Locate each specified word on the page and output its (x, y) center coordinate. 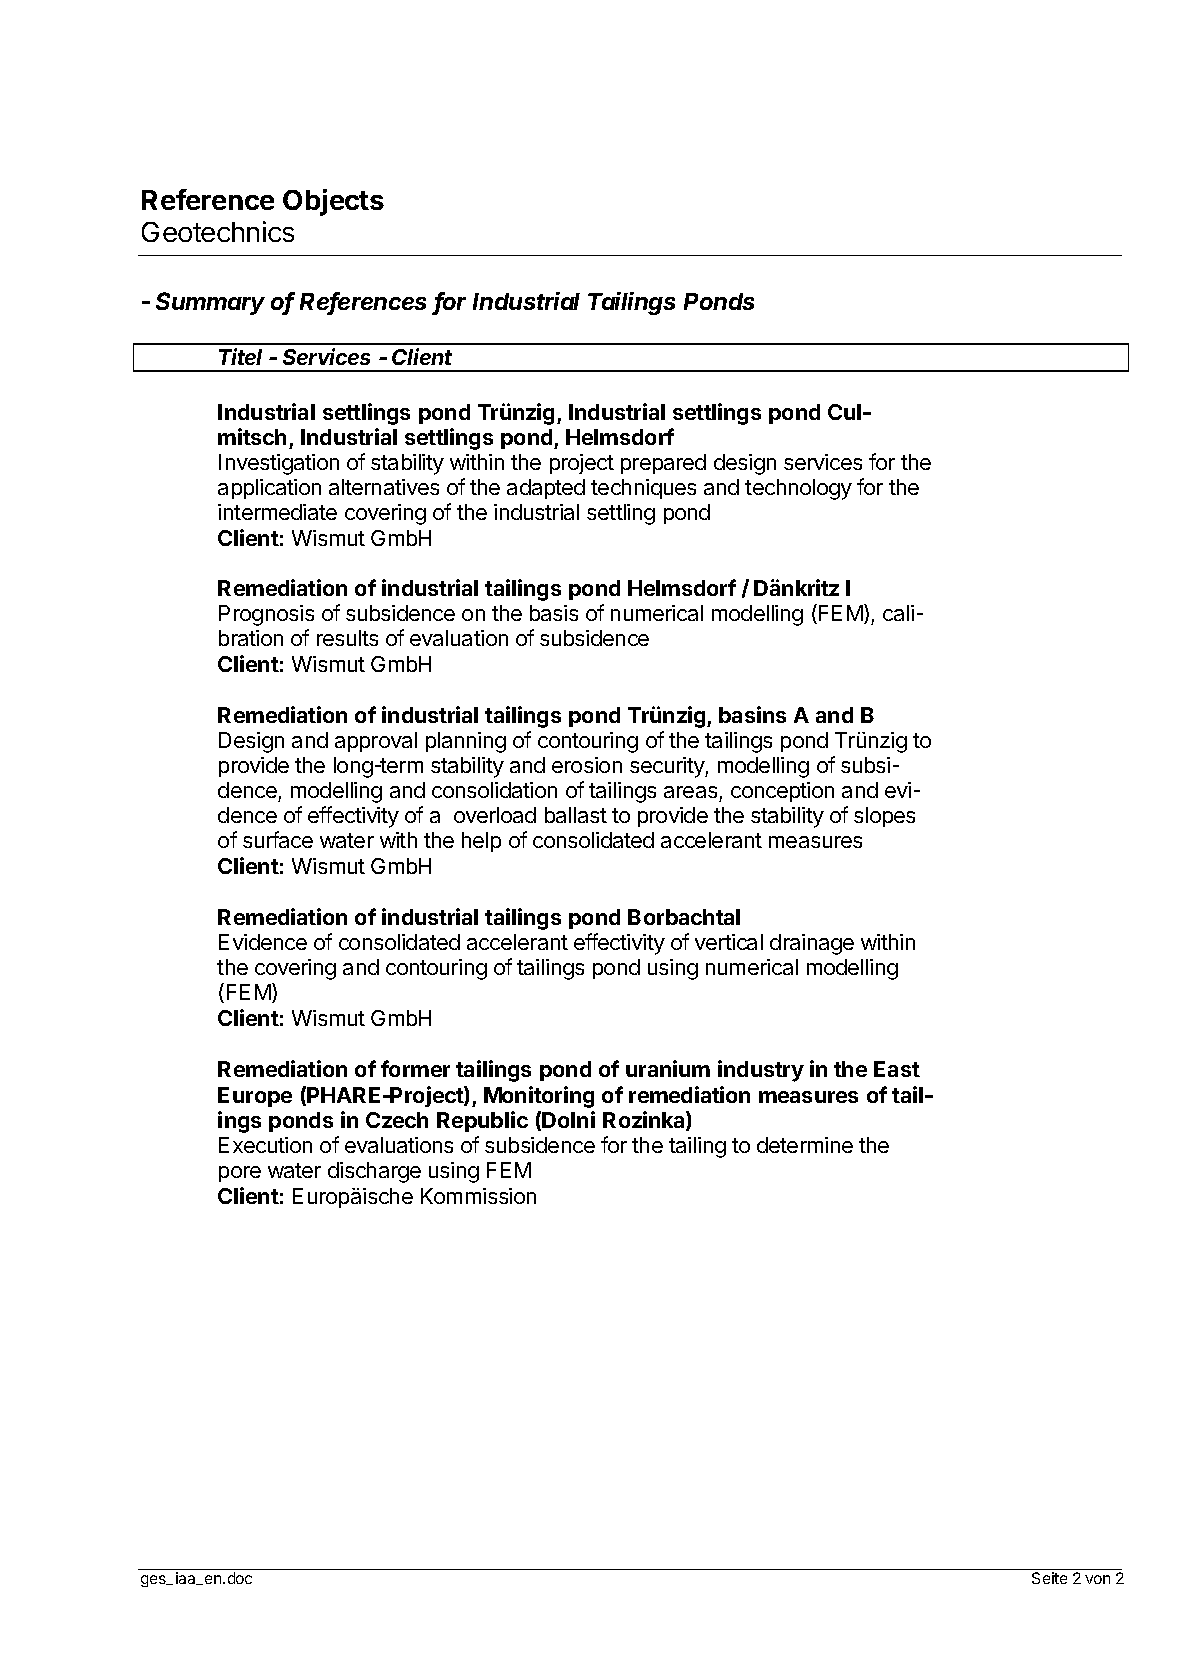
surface (278, 839)
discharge (374, 1172)
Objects (333, 202)
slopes (884, 817)
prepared (663, 464)
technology (798, 489)
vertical (729, 942)
